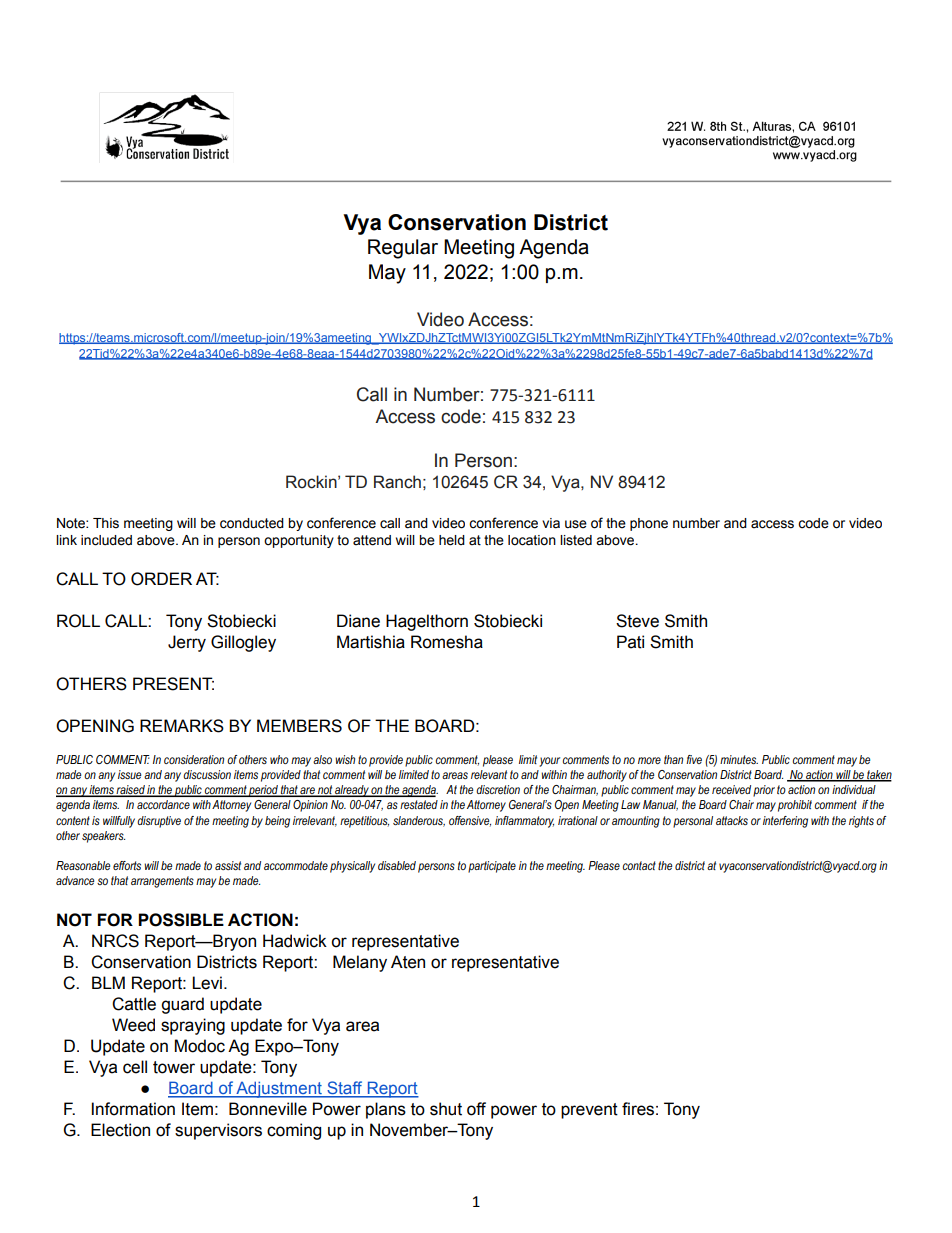 This document has width=952, height=1233. Describe the element at coordinates (133, 1109) in the document. I see `Information` at that location.
